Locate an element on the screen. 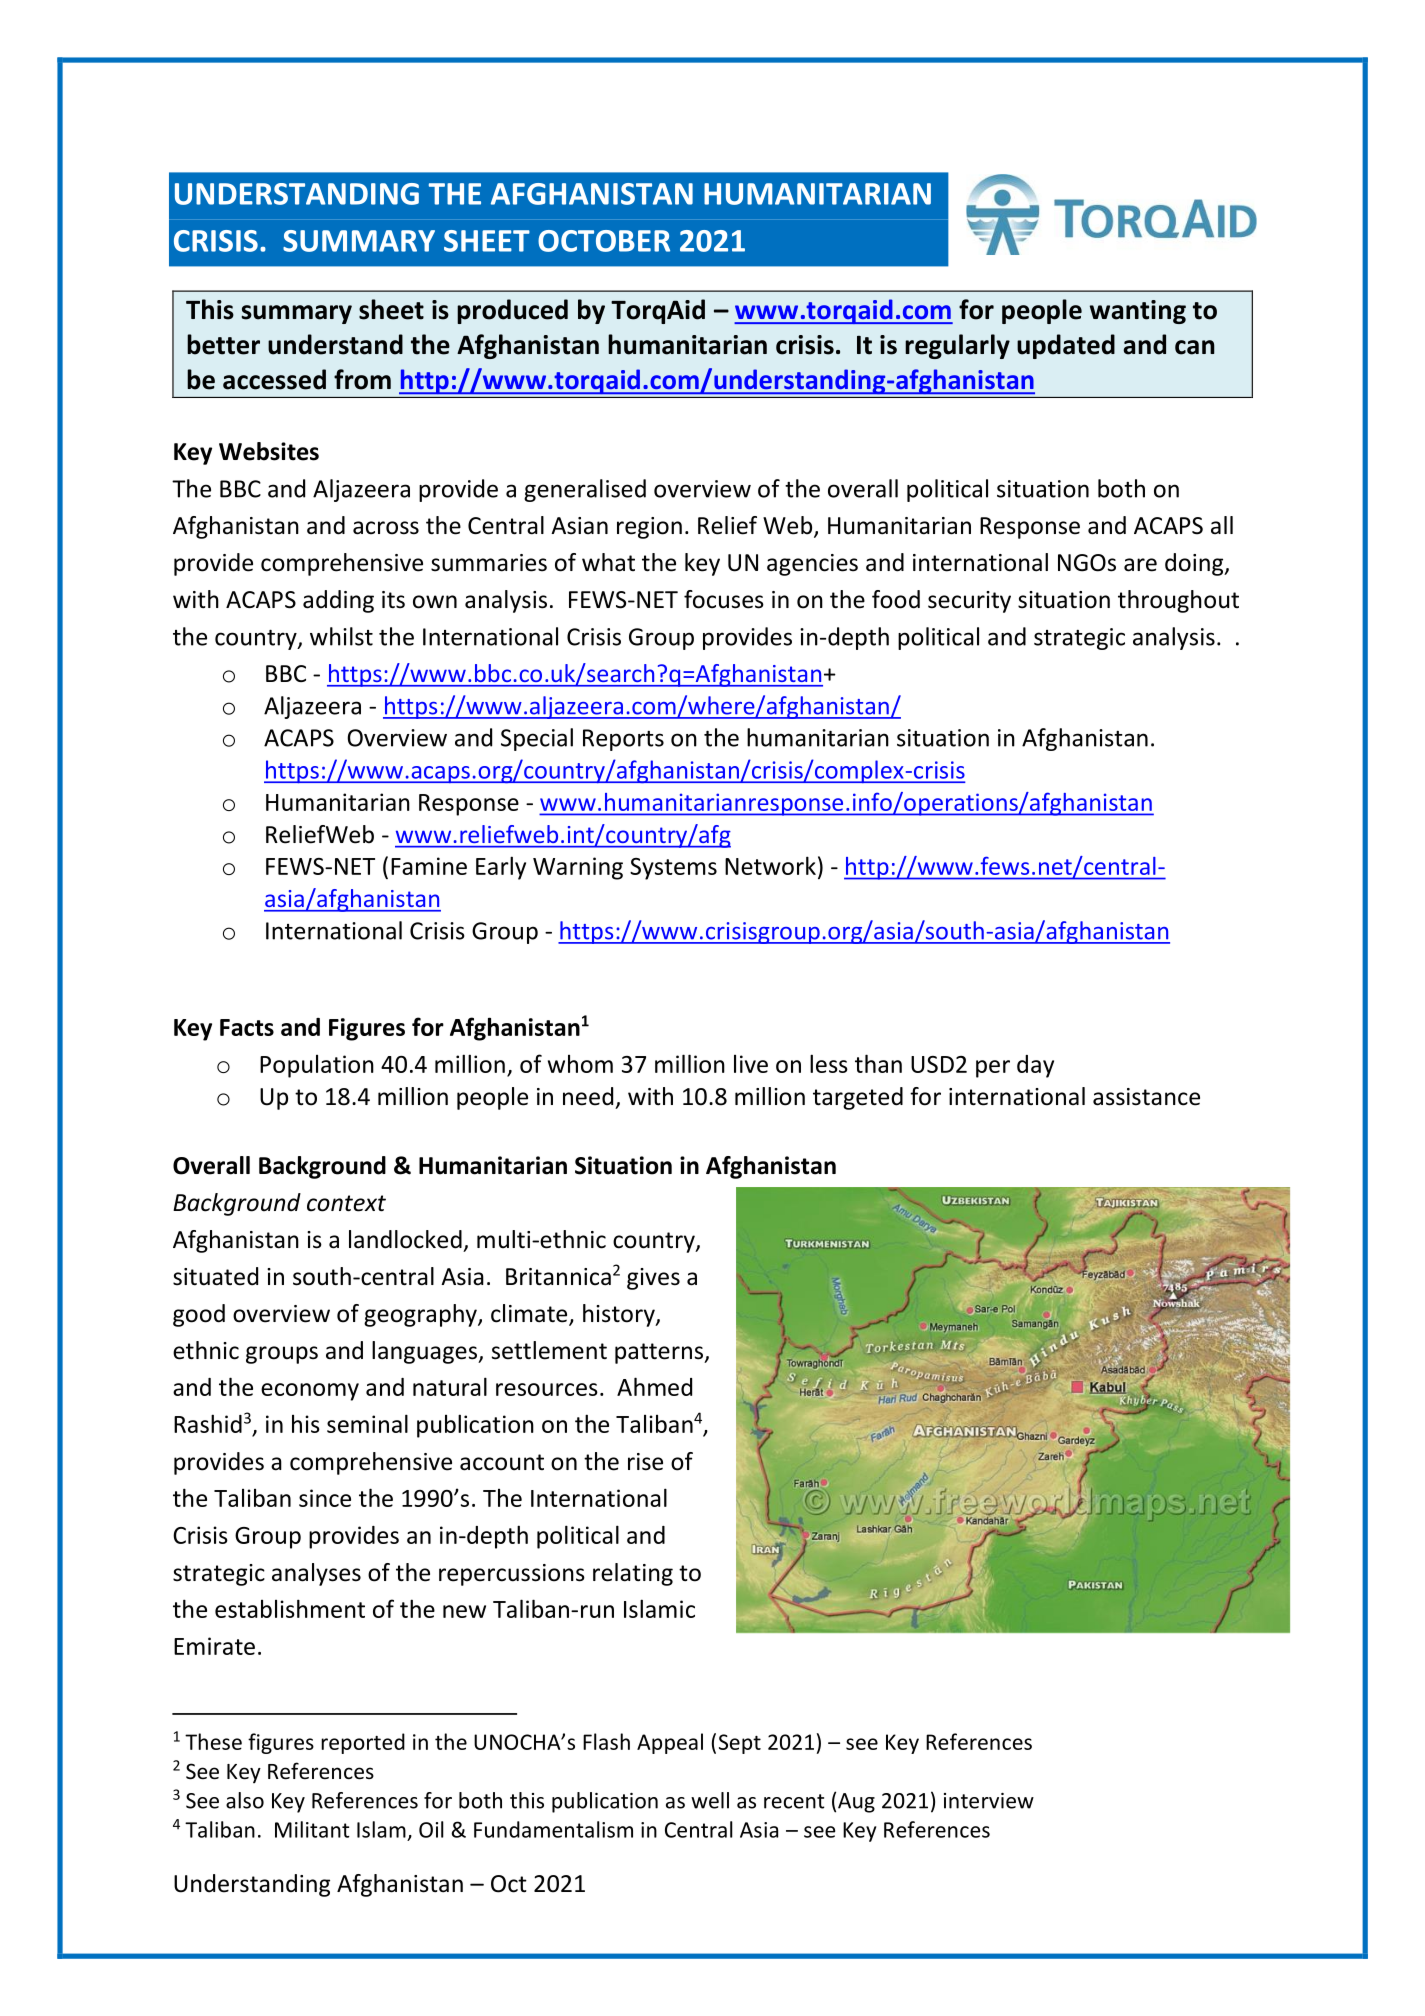  since is located at coordinates (325, 1498).
